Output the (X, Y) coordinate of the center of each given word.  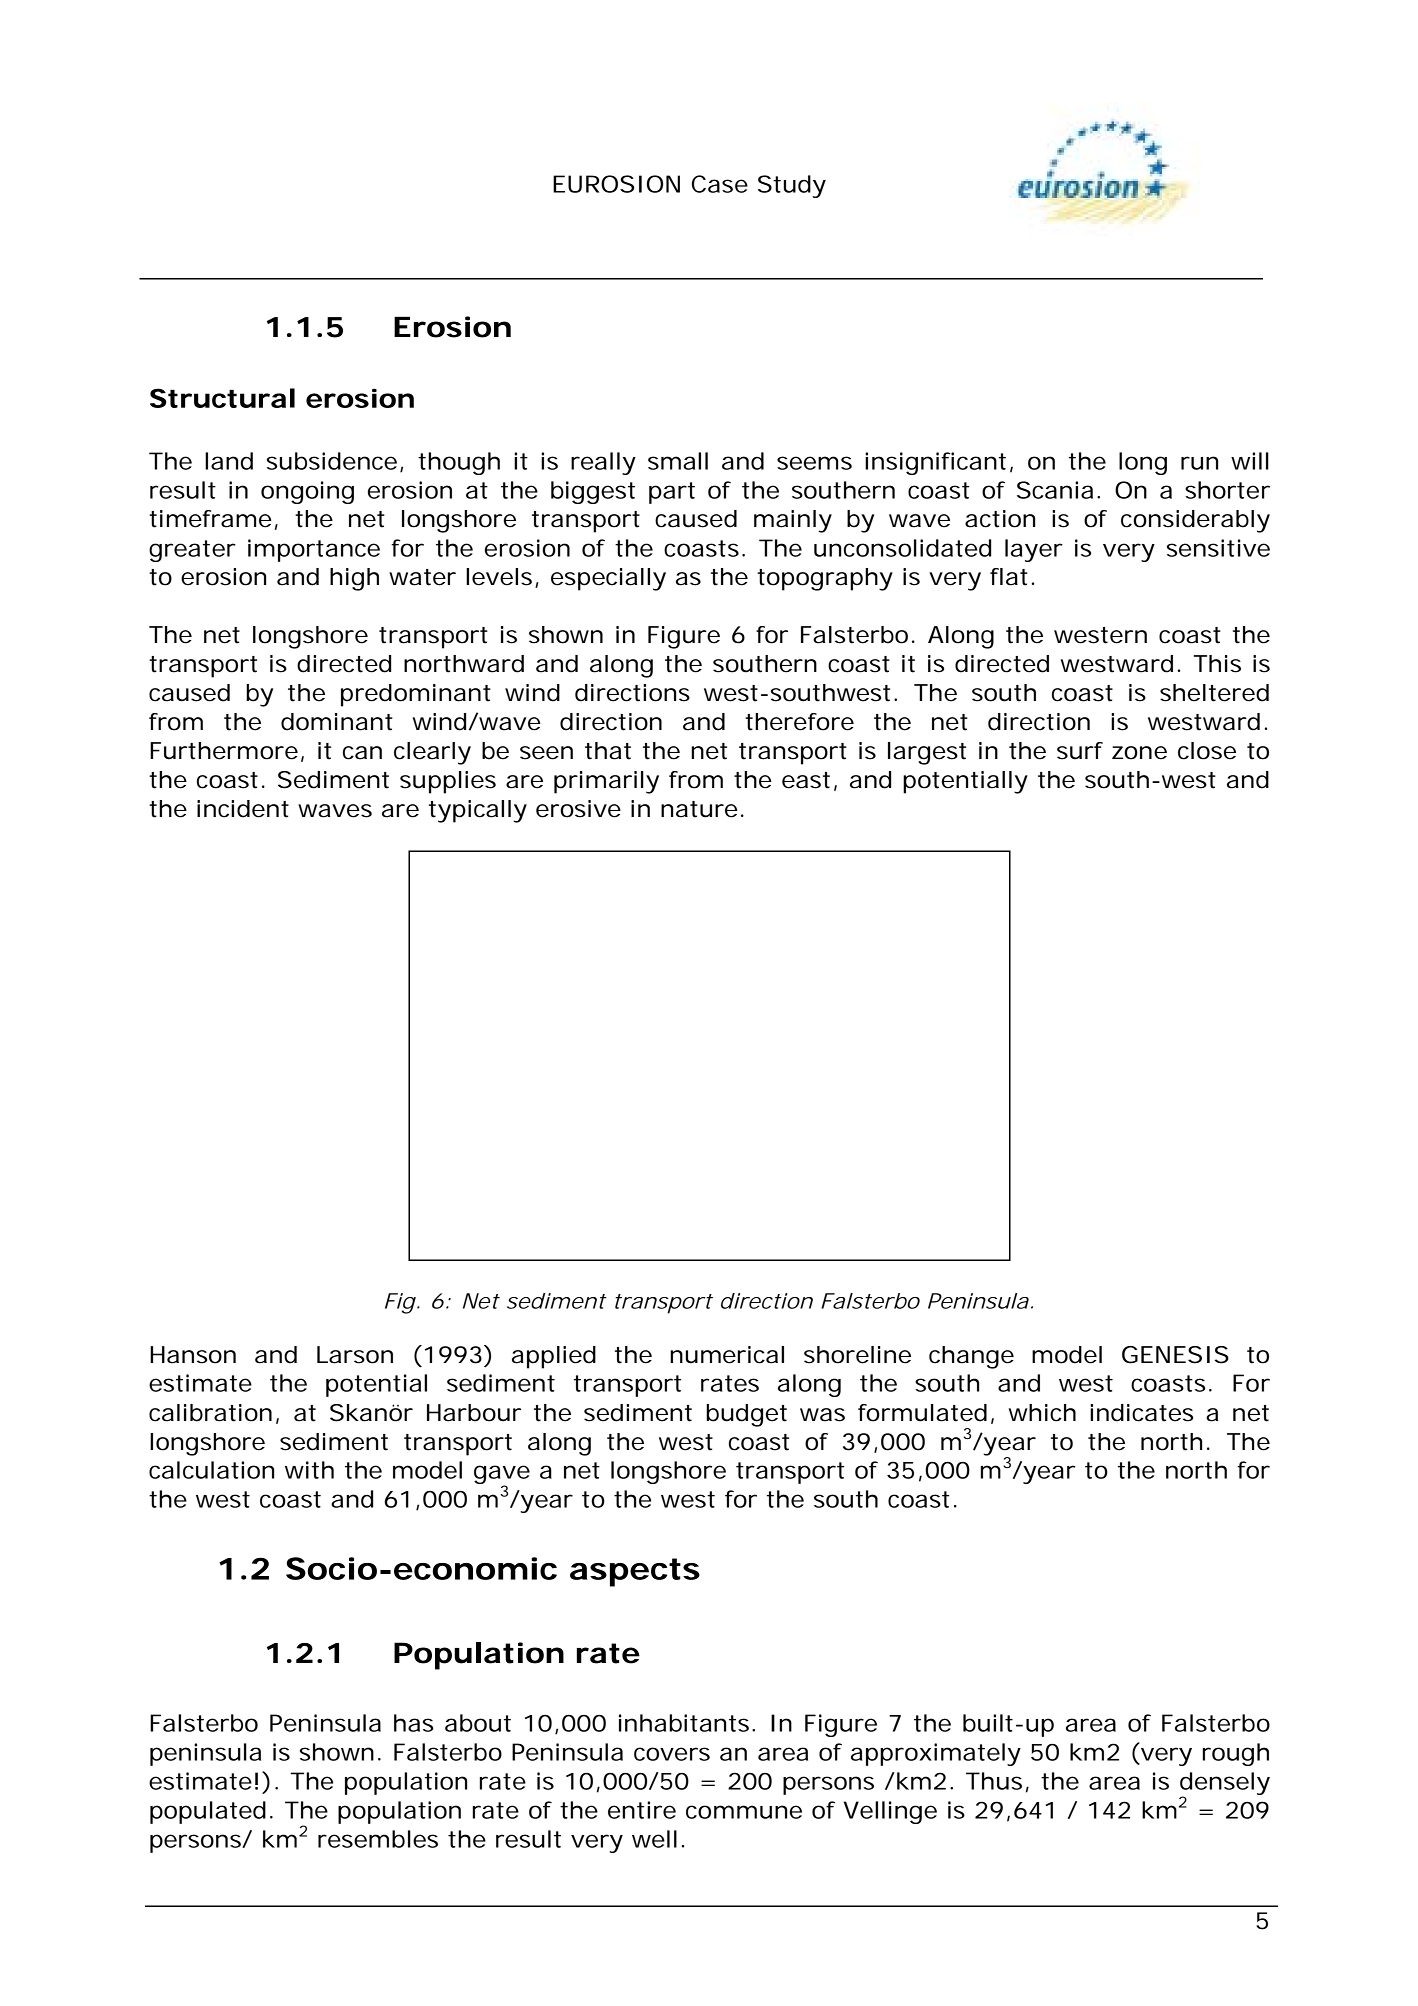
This (1217, 664)
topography (825, 579)
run (1199, 463)
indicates (1141, 1413)
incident (243, 809)
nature (699, 809)
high (354, 579)
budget (746, 1415)
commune (744, 1812)
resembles (378, 1839)
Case (720, 184)
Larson (355, 1355)
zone (1139, 753)
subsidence (332, 461)
